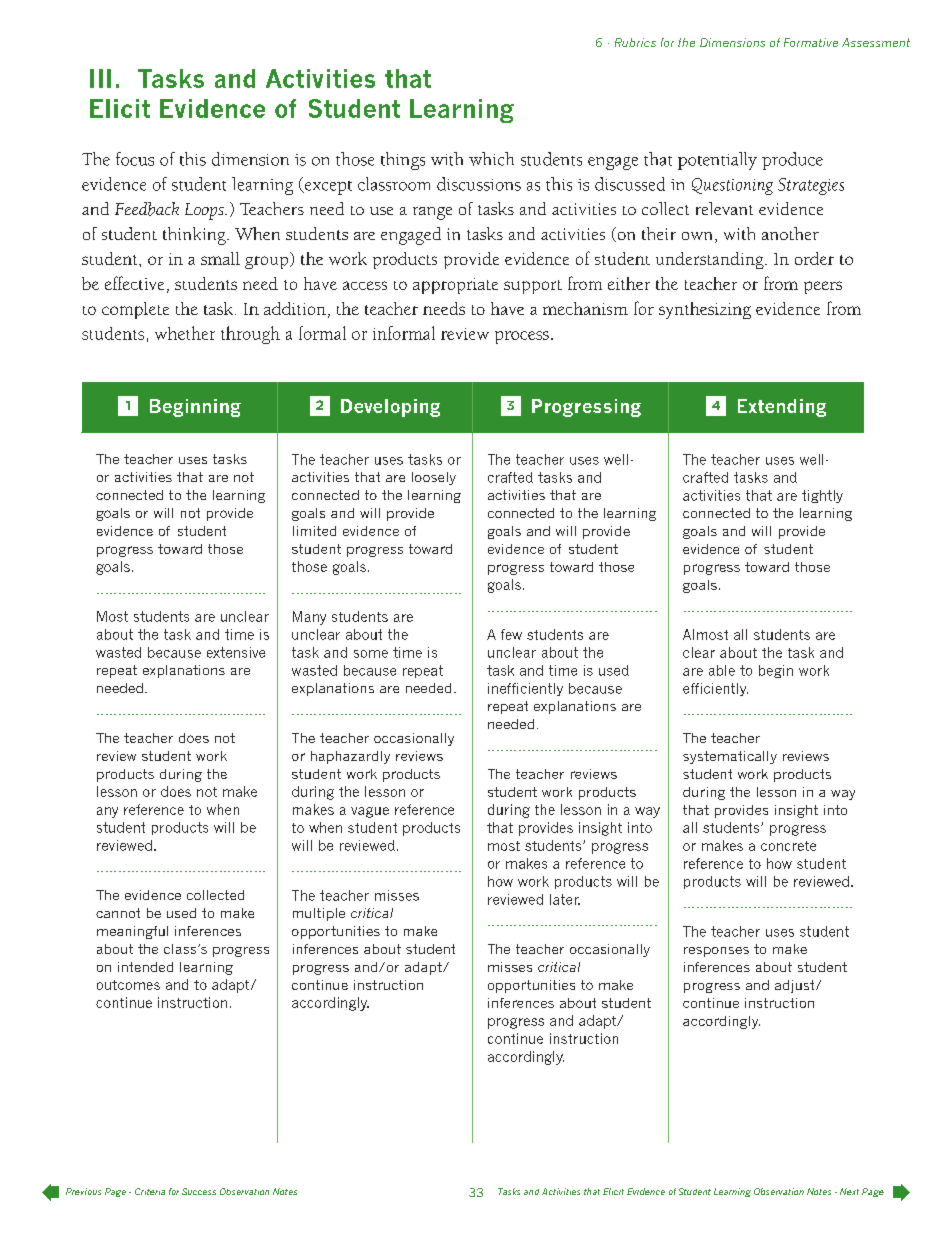  What do you see at coordinates (185, 333) in the document?
I see `whether` at bounding box center [185, 333].
